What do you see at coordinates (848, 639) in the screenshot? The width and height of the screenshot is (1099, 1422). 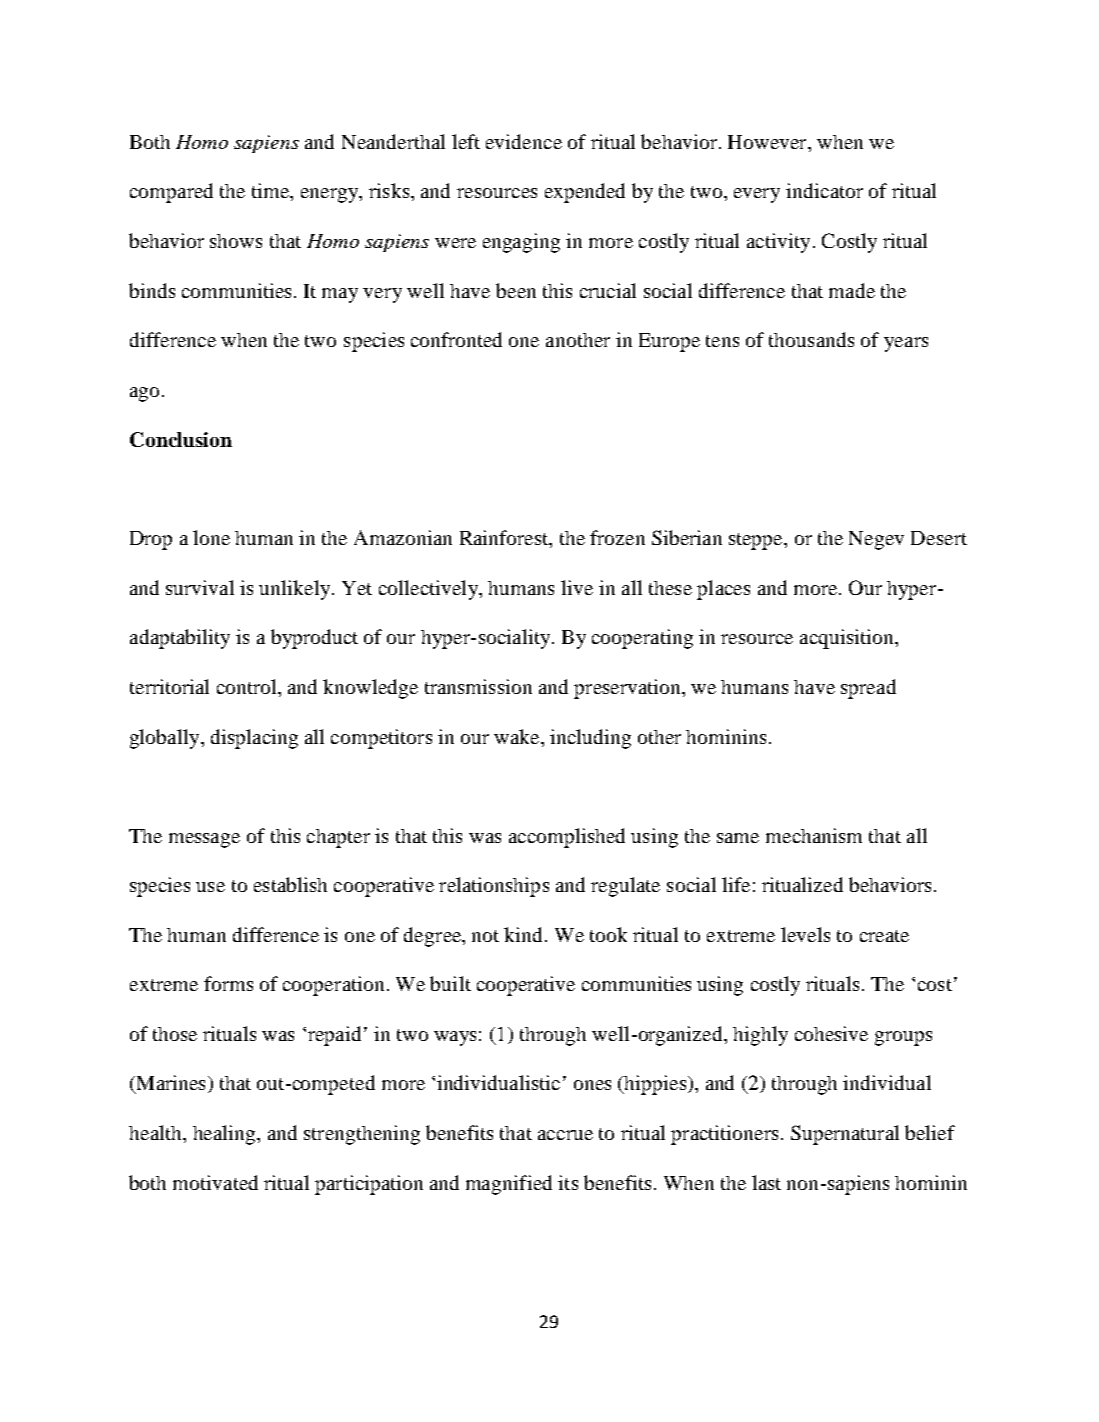 I see `acquisition` at bounding box center [848, 639].
